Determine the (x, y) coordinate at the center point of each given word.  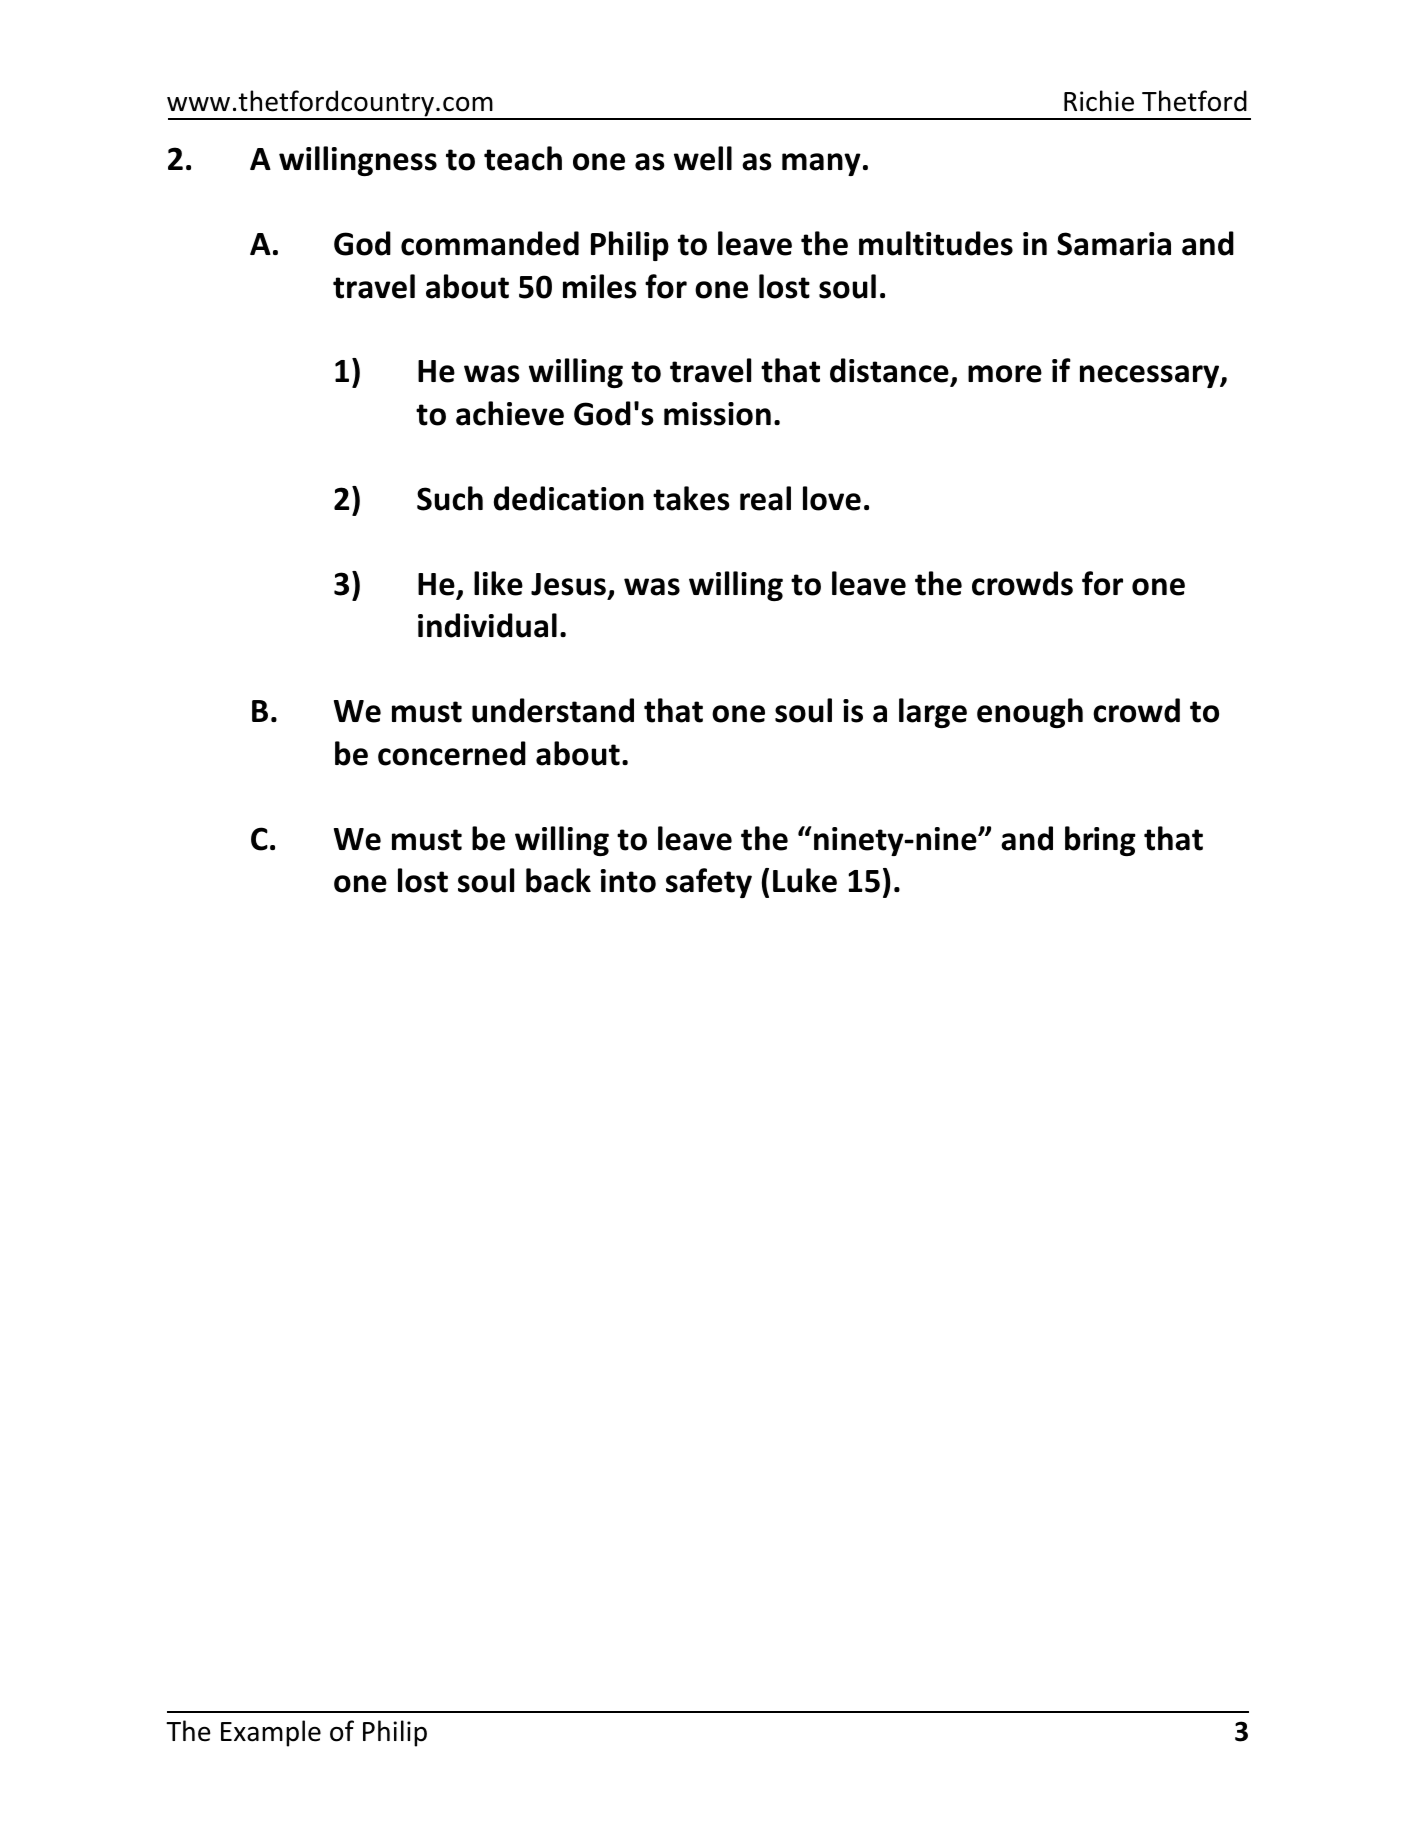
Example (271, 1733)
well (703, 158)
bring (1100, 841)
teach (523, 158)
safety (709, 883)
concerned (452, 753)
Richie (1099, 101)
